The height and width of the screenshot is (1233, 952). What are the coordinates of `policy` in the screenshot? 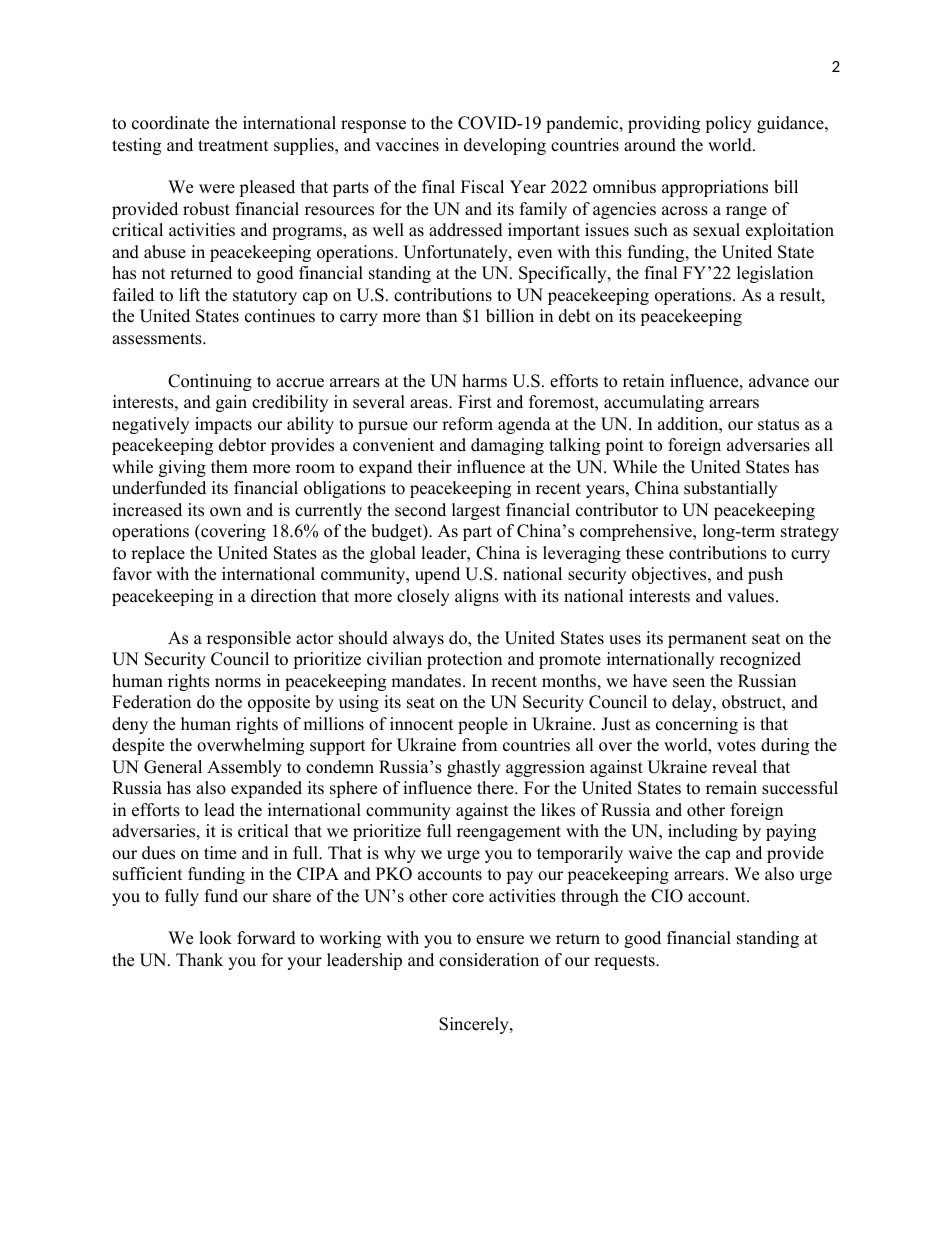 It's located at (728, 124).
